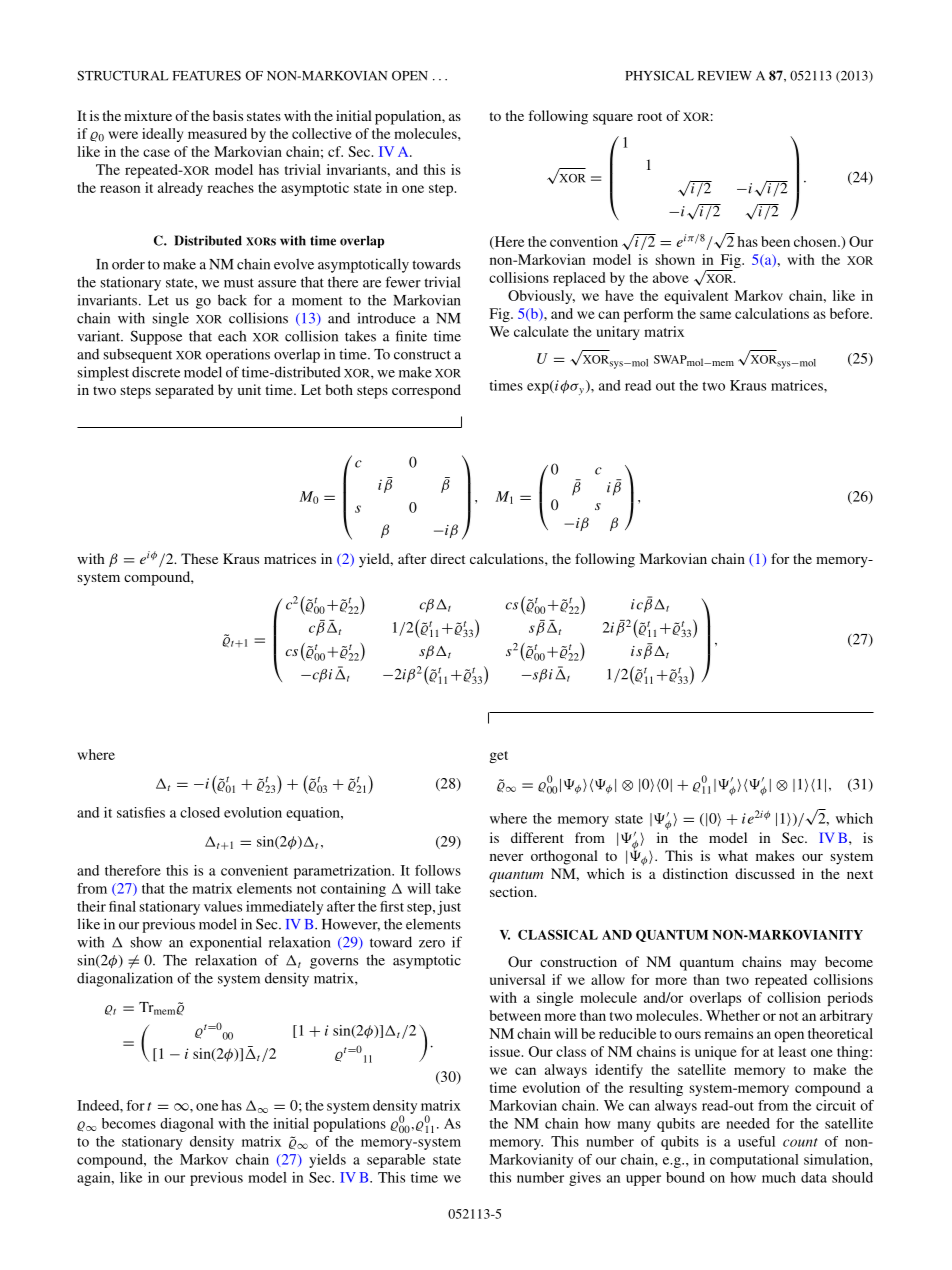 This screenshot has height=1270, width=952. What do you see at coordinates (541, 331) in the screenshot?
I see `calculate` at bounding box center [541, 331].
